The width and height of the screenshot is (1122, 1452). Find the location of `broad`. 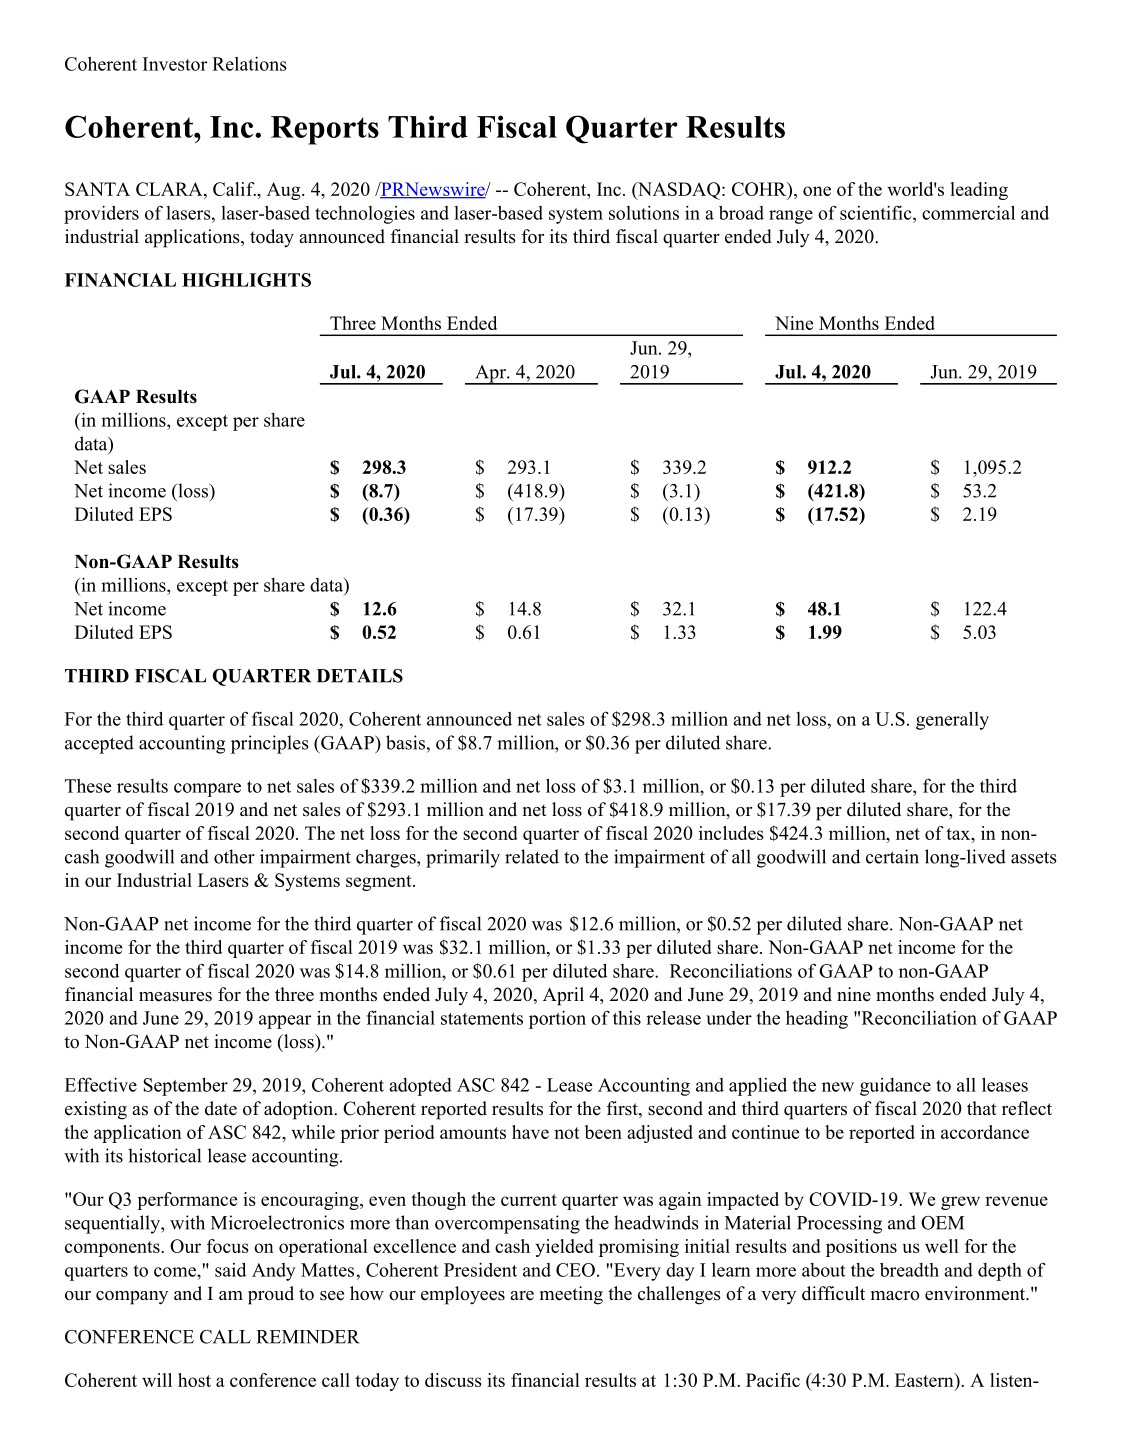

broad is located at coordinates (741, 212).
